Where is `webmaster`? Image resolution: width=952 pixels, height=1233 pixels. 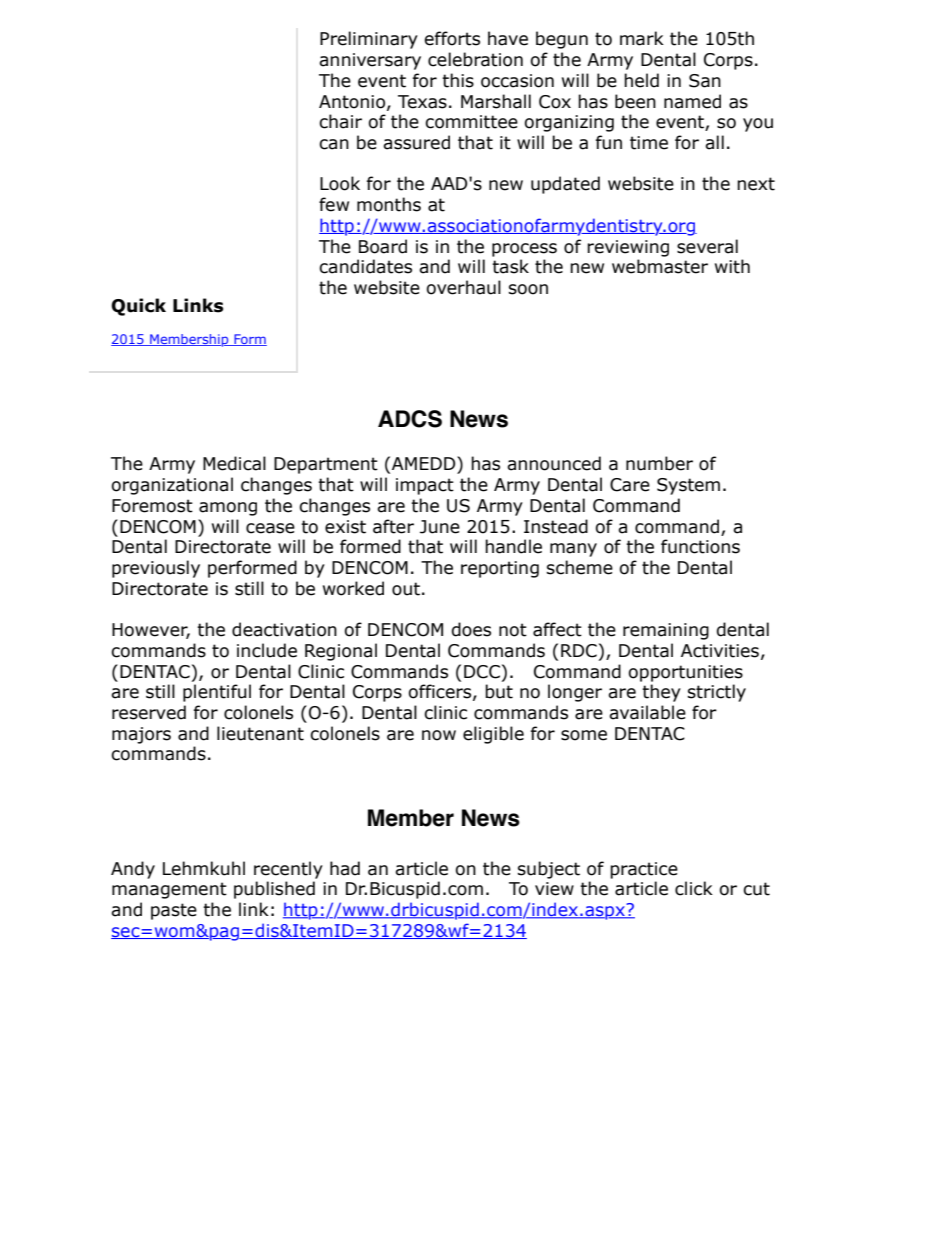 webmaster is located at coordinates (660, 266).
